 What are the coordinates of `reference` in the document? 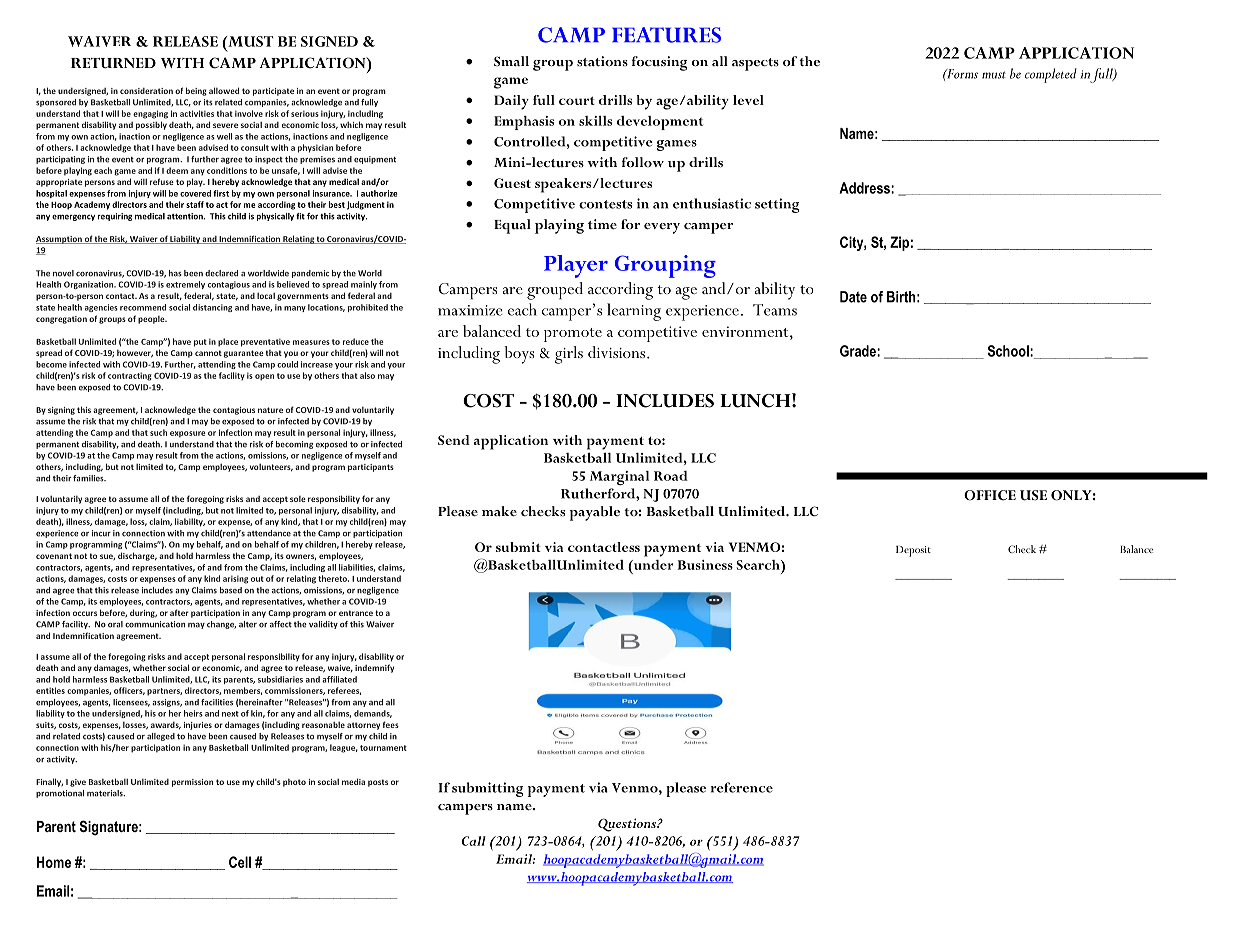 It's located at (742, 787).
